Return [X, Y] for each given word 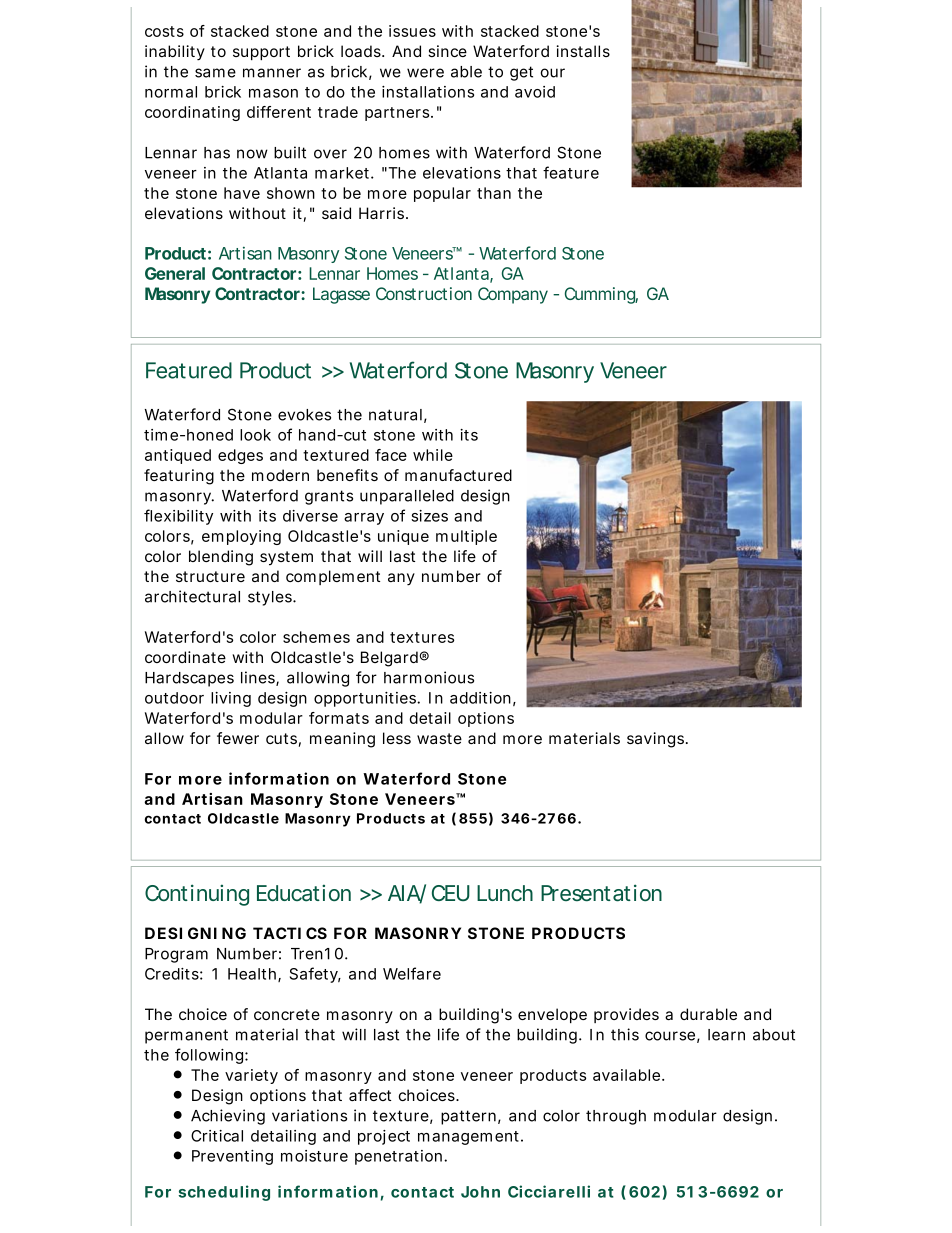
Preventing [232, 1157]
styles [271, 598]
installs [583, 51]
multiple [466, 537]
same [215, 73]
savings [657, 740]
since [447, 51]
